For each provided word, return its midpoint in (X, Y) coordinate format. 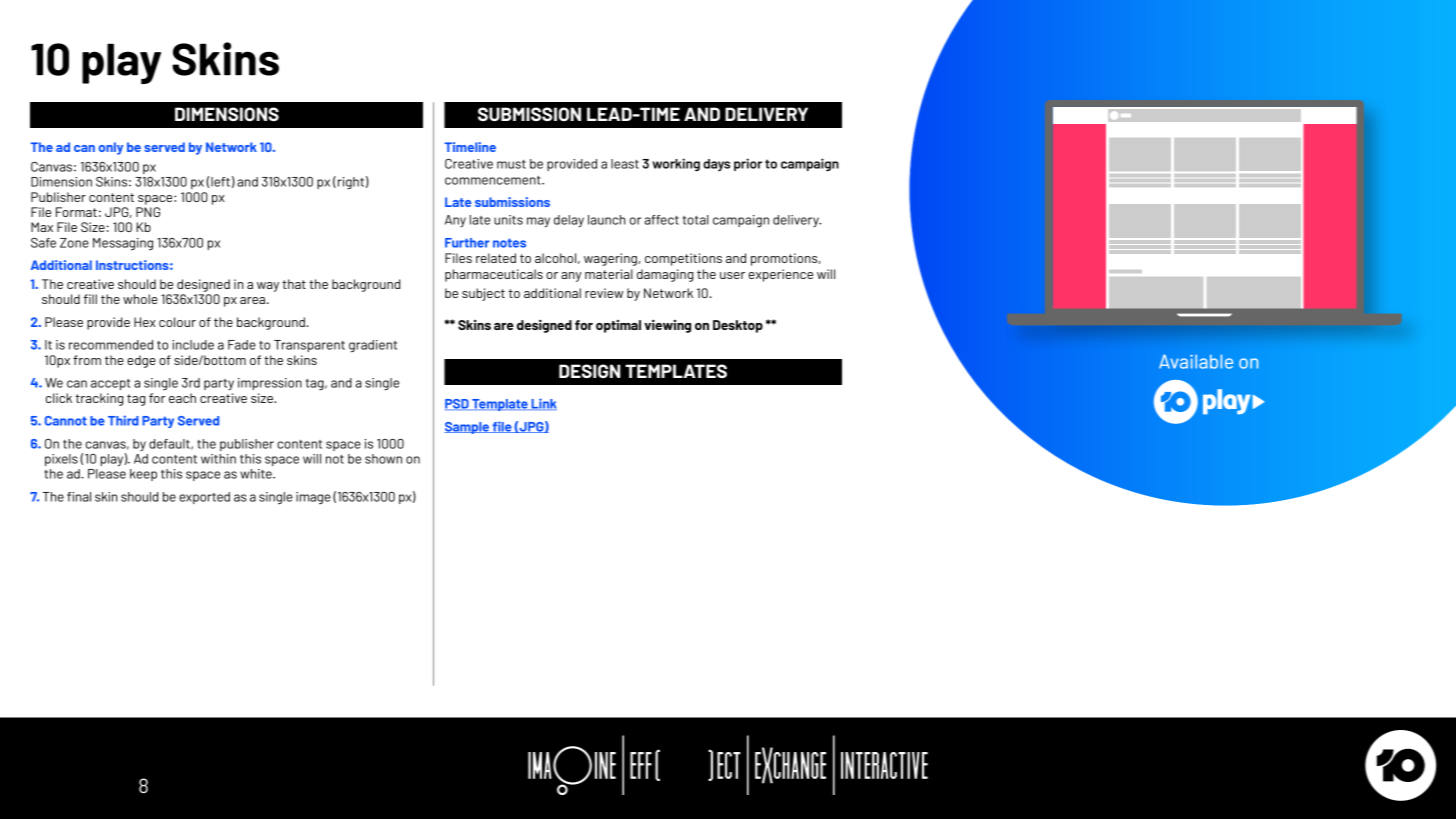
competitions (683, 259)
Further (467, 243)
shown (383, 459)
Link (543, 404)
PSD (458, 404)
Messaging (123, 244)
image (313, 498)
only (111, 148)
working (676, 164)
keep (143, 475)
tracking (99, 399)
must (511, 164)
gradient (373, 346)
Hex (145, 322)
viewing (667, 326)
